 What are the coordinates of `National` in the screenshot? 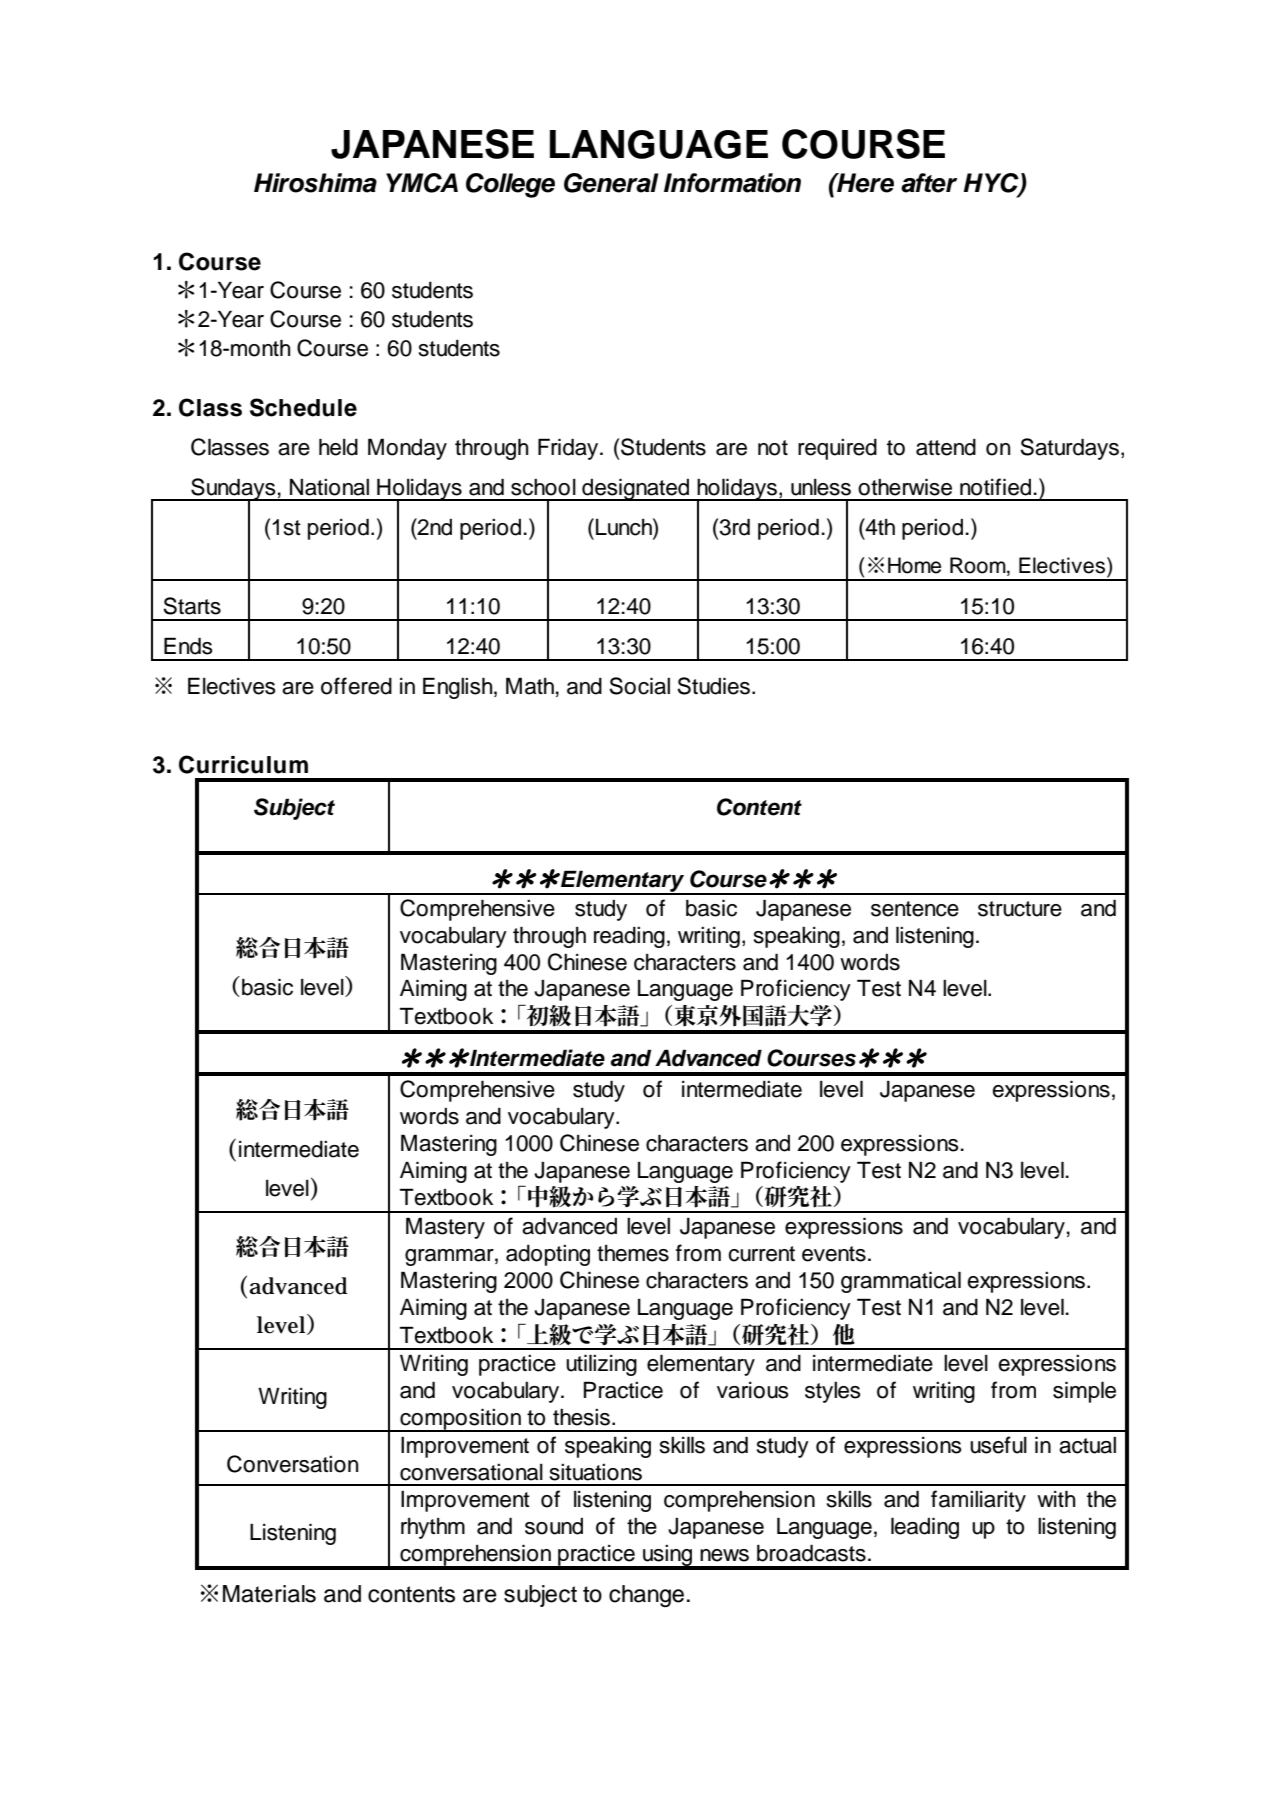 It's located at (329, 487).
